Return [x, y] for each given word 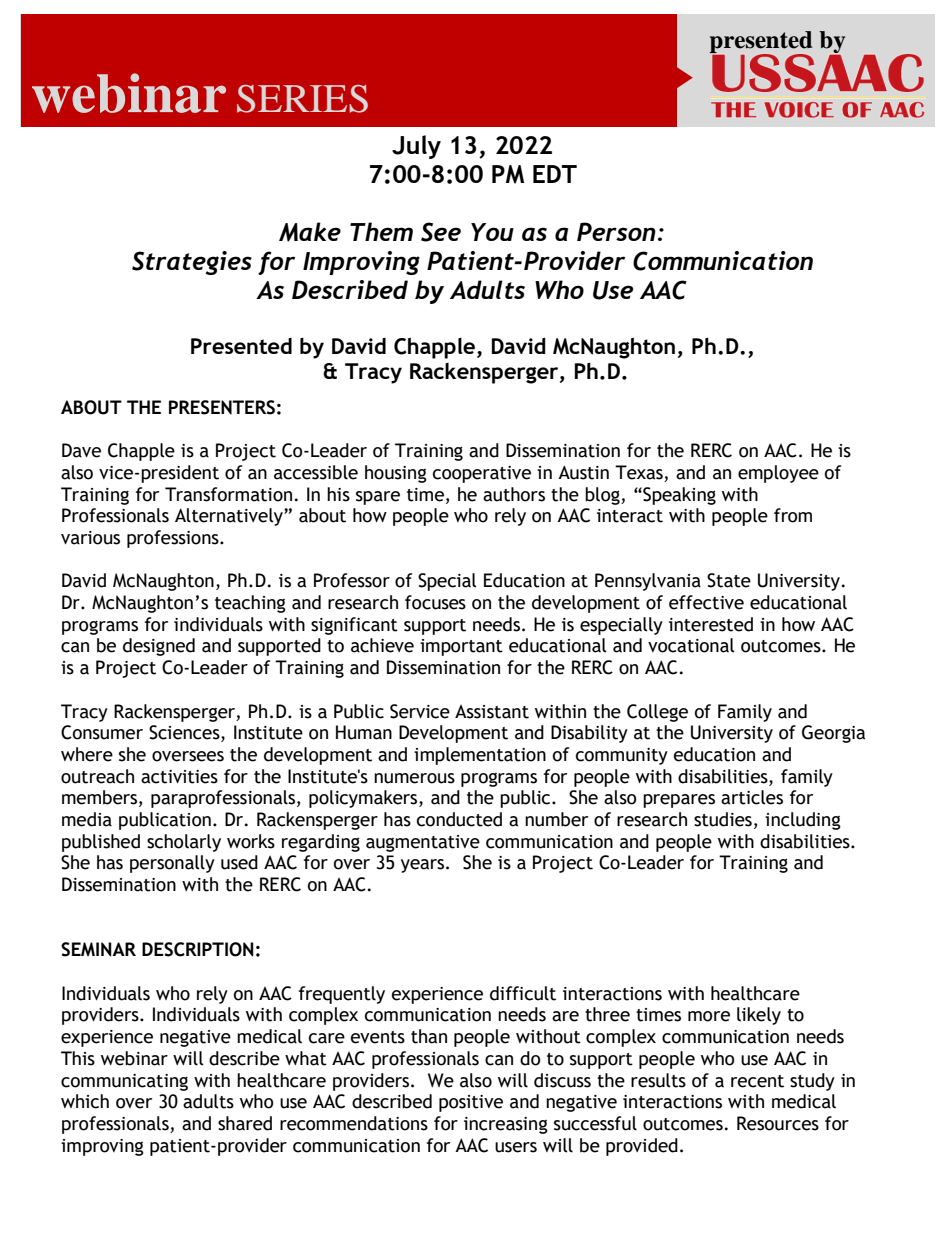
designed [159, 647]
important [461, 647]
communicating [124, 1082]
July [416, 147]
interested [711, 624]
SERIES [302, 98]
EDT [555, 174]
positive [471, 1103]
